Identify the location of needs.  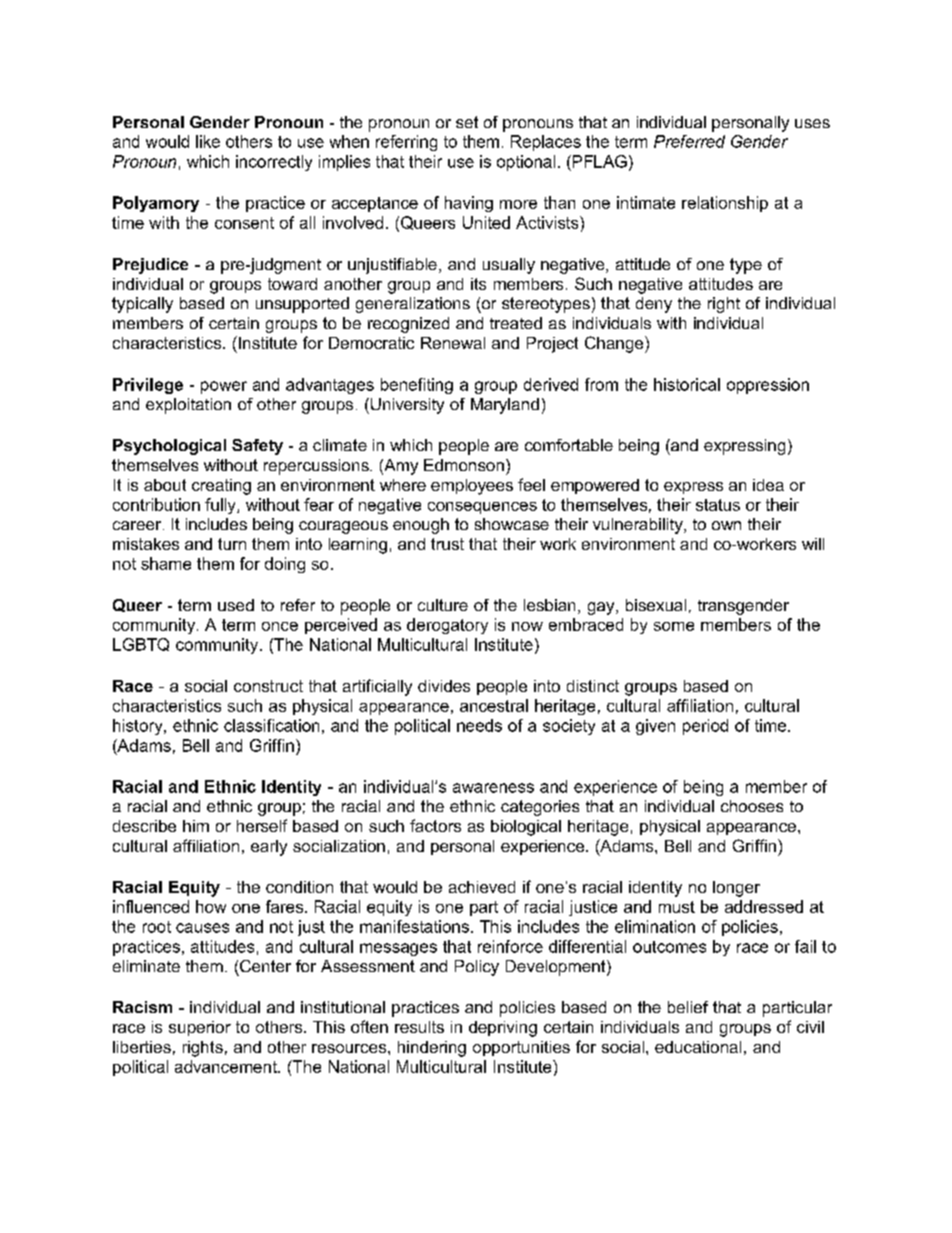
(479, 725).
